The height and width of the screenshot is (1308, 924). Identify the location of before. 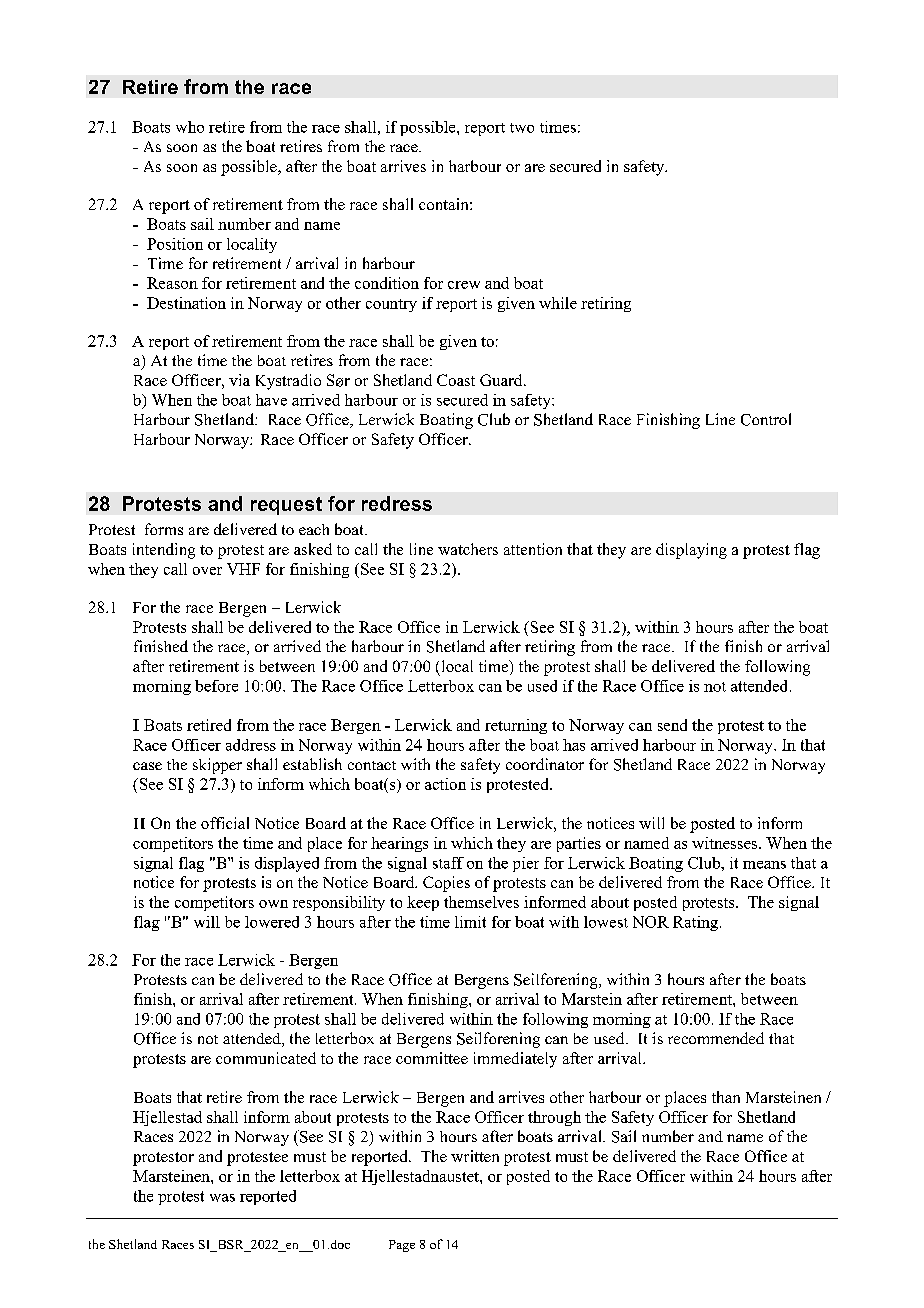
(216, 686).
